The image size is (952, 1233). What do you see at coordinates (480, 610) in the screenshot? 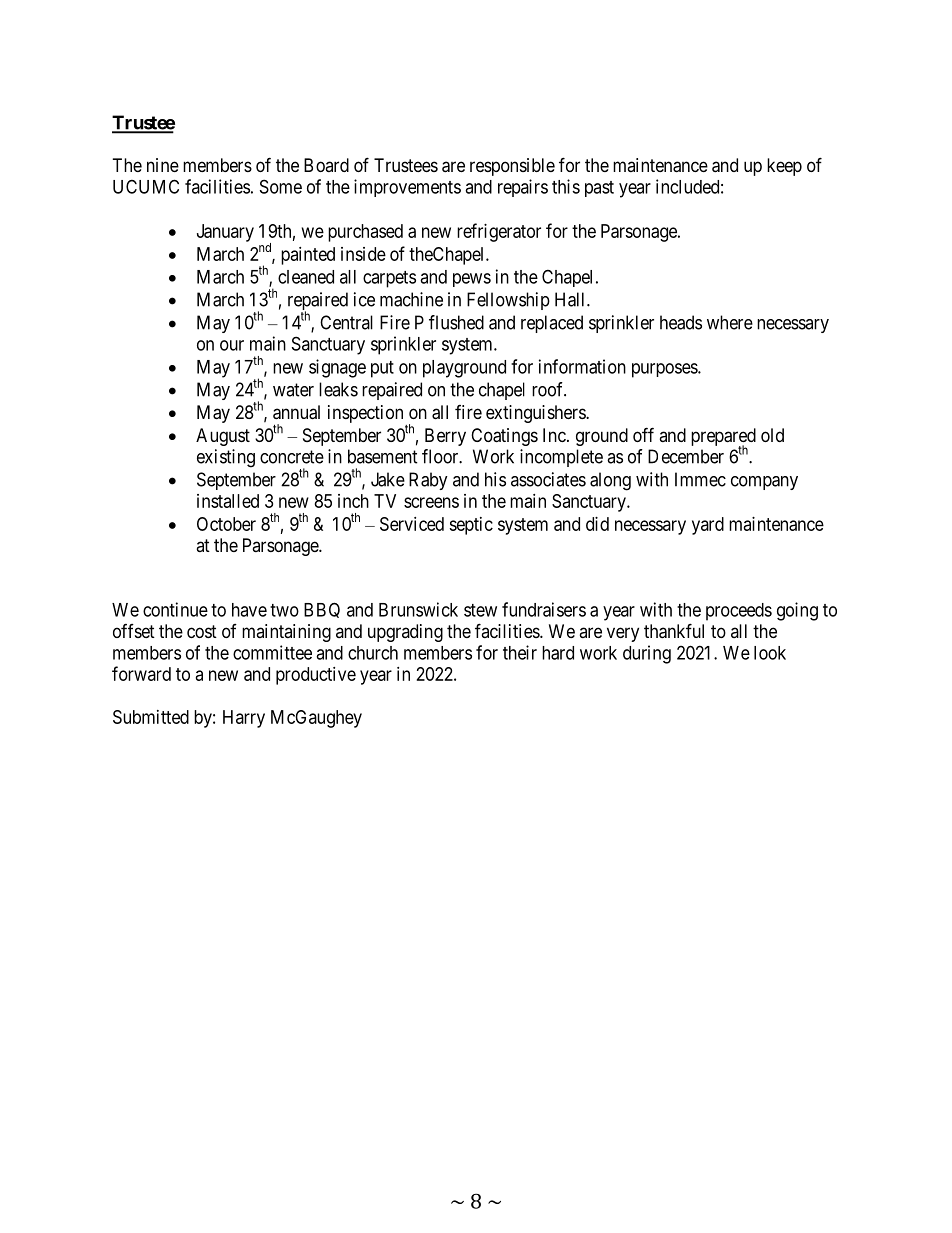
I see `stew` at bounding box center [480, 610].
